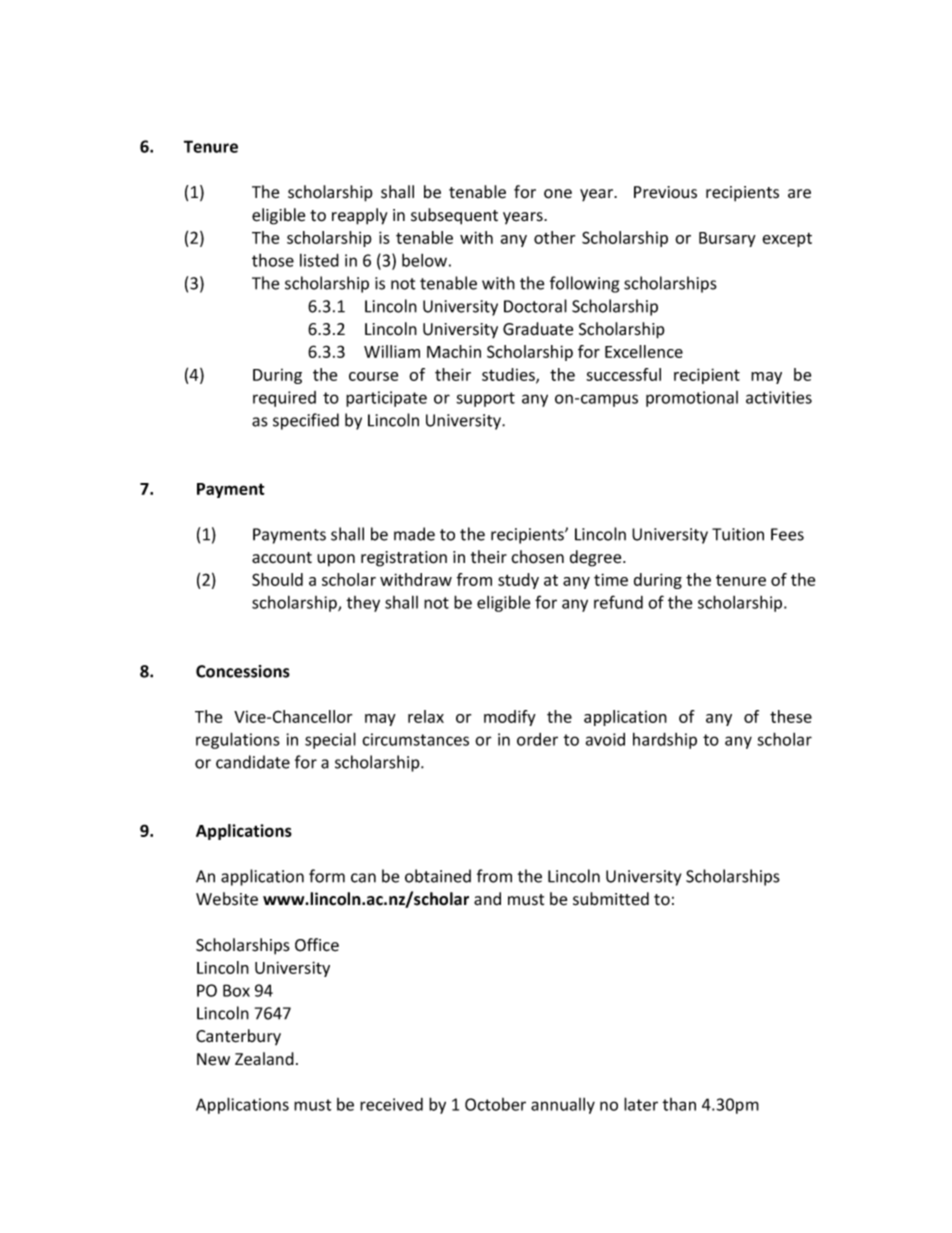 This page has width=952, height=1233. Describe the element at coordinates (243, 671) in the page. I see `Concessions` at that location.
